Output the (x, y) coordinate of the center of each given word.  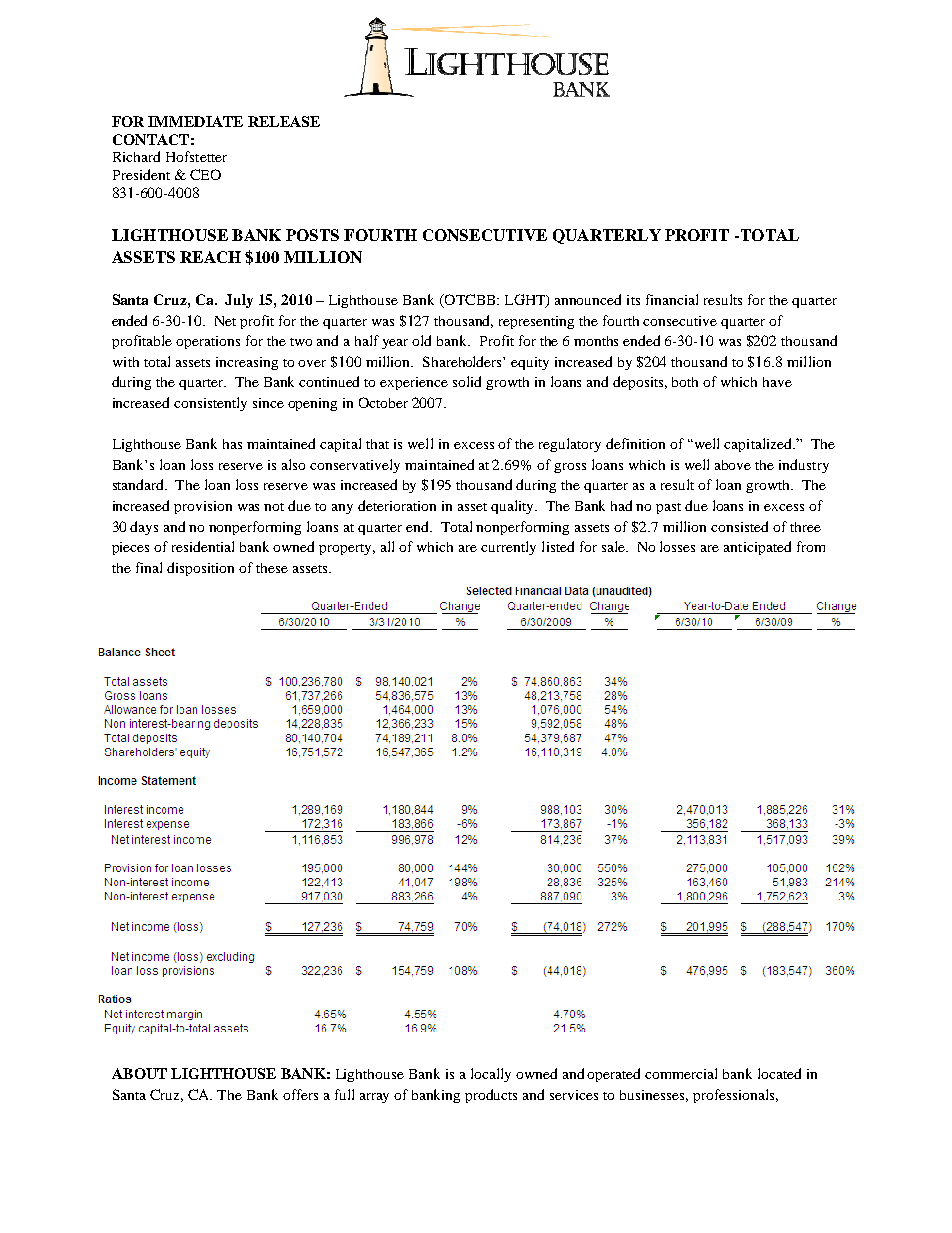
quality (514, 507)
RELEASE (284, 121)
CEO (205, 174)
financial (672, 299)
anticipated (757, 548)
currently (508, 548)
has (232, 444)
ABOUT (139, 1073)
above (733, 465)
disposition (200, 569)
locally (491, 1075)
